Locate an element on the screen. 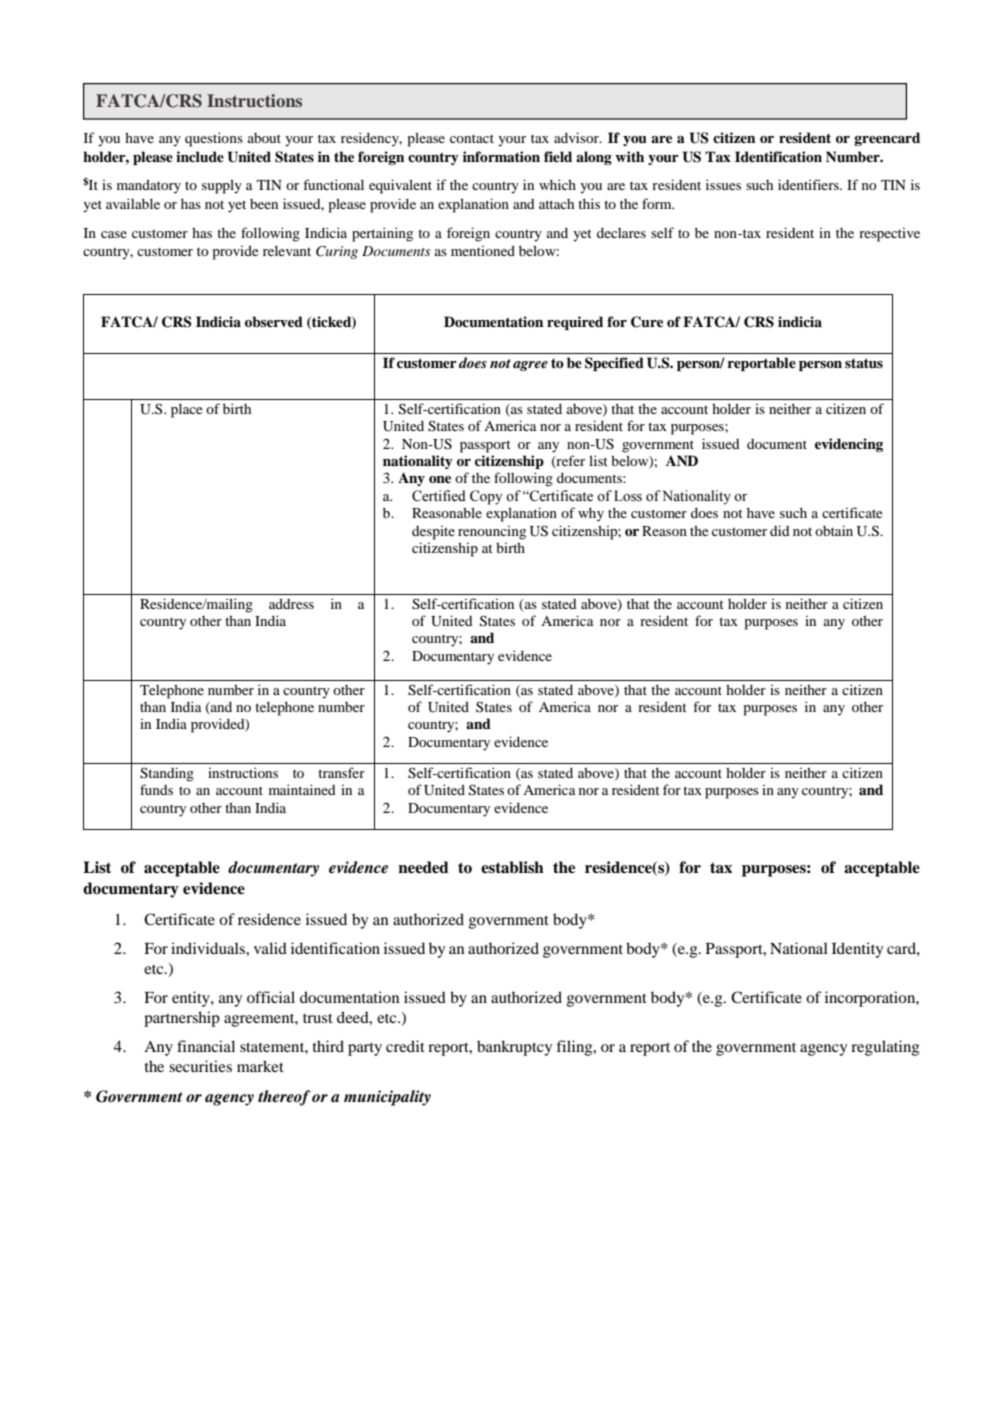  include is located at coordinates (200, 157).
